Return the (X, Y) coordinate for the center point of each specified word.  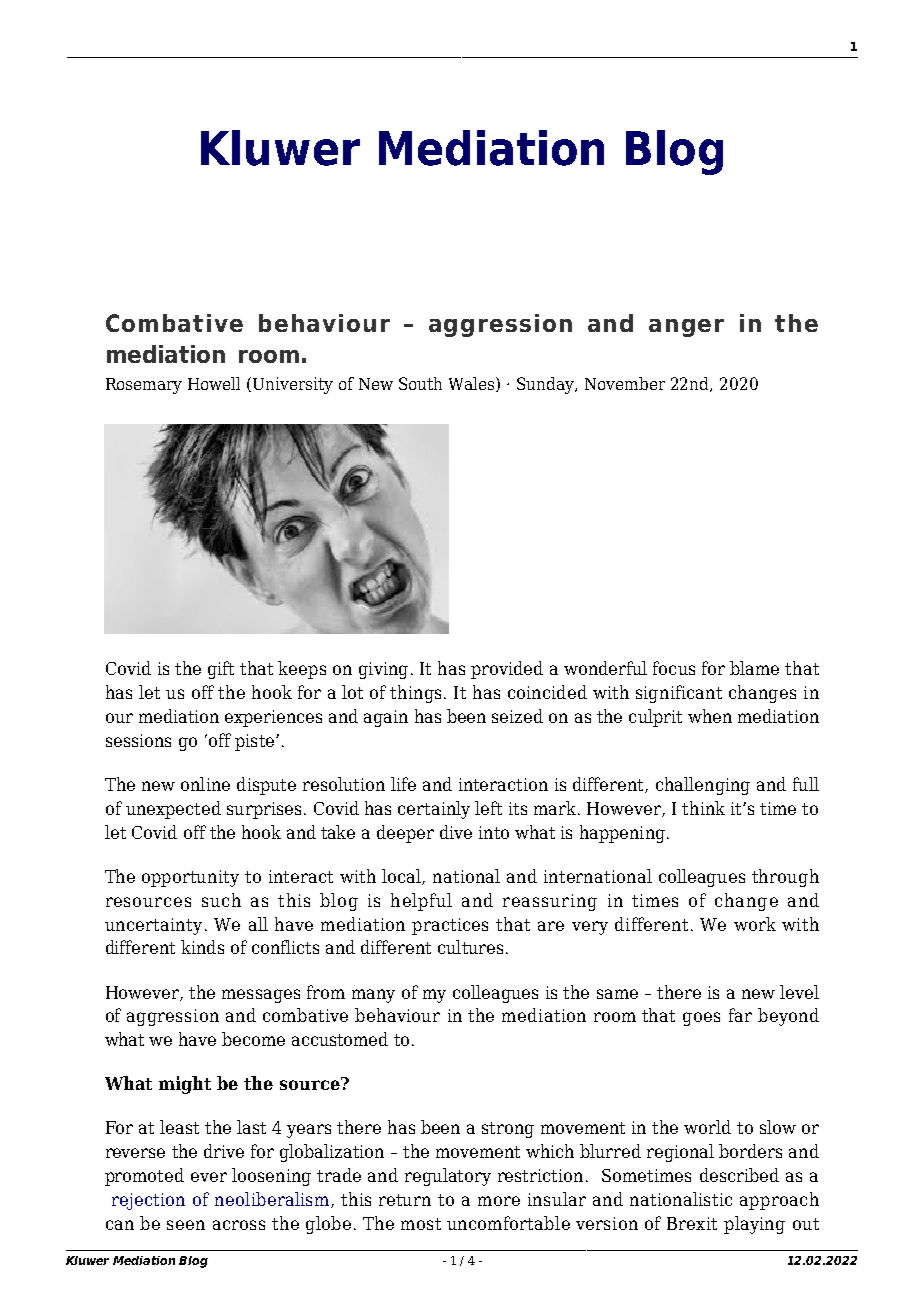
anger (686, 328)
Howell (214, 383)
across (239, 1225)
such (221, 900)
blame (754, 668)
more (499, 1201)
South (420, 383)
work (755, 924)
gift (221, 670)
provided (507, 670)
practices (450, 926)
